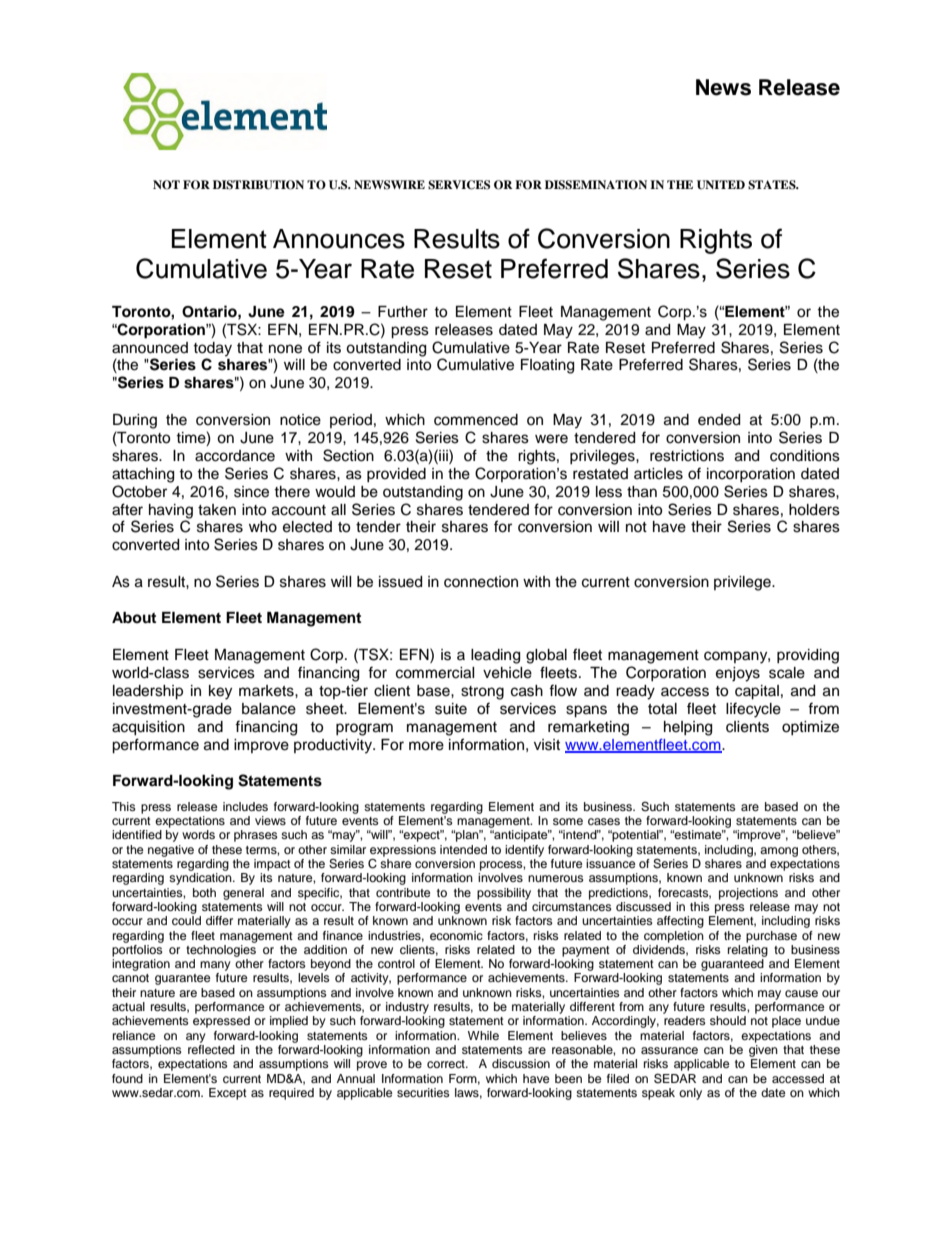  I want to click on leading, so click(495, 656).
